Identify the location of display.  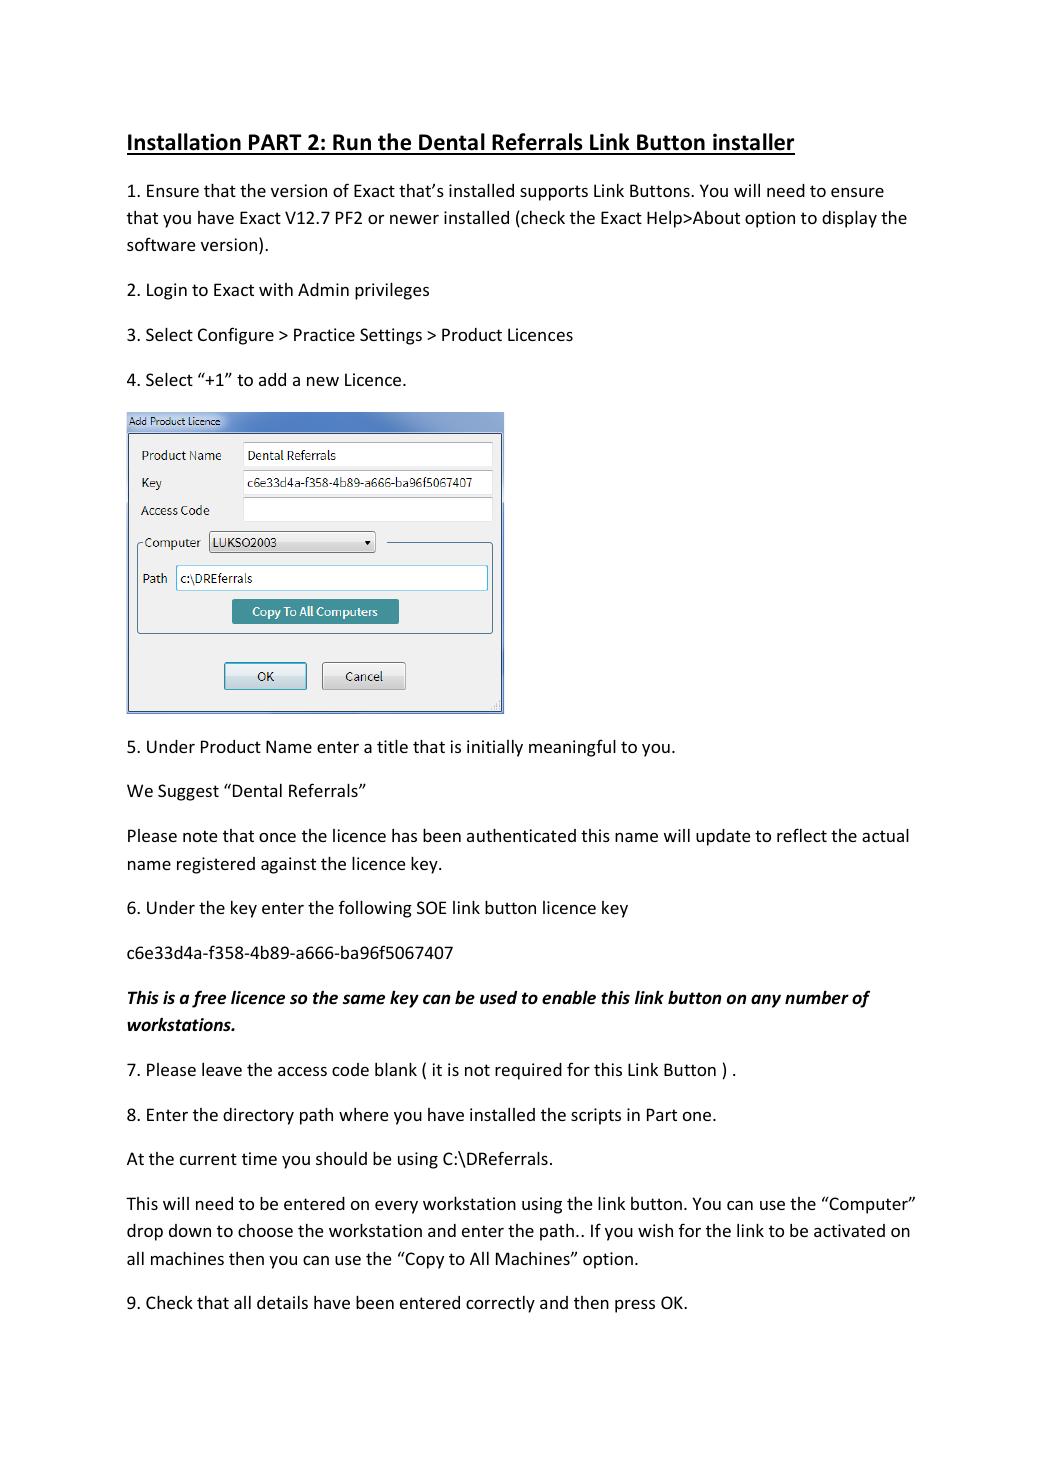
(849, 219).
